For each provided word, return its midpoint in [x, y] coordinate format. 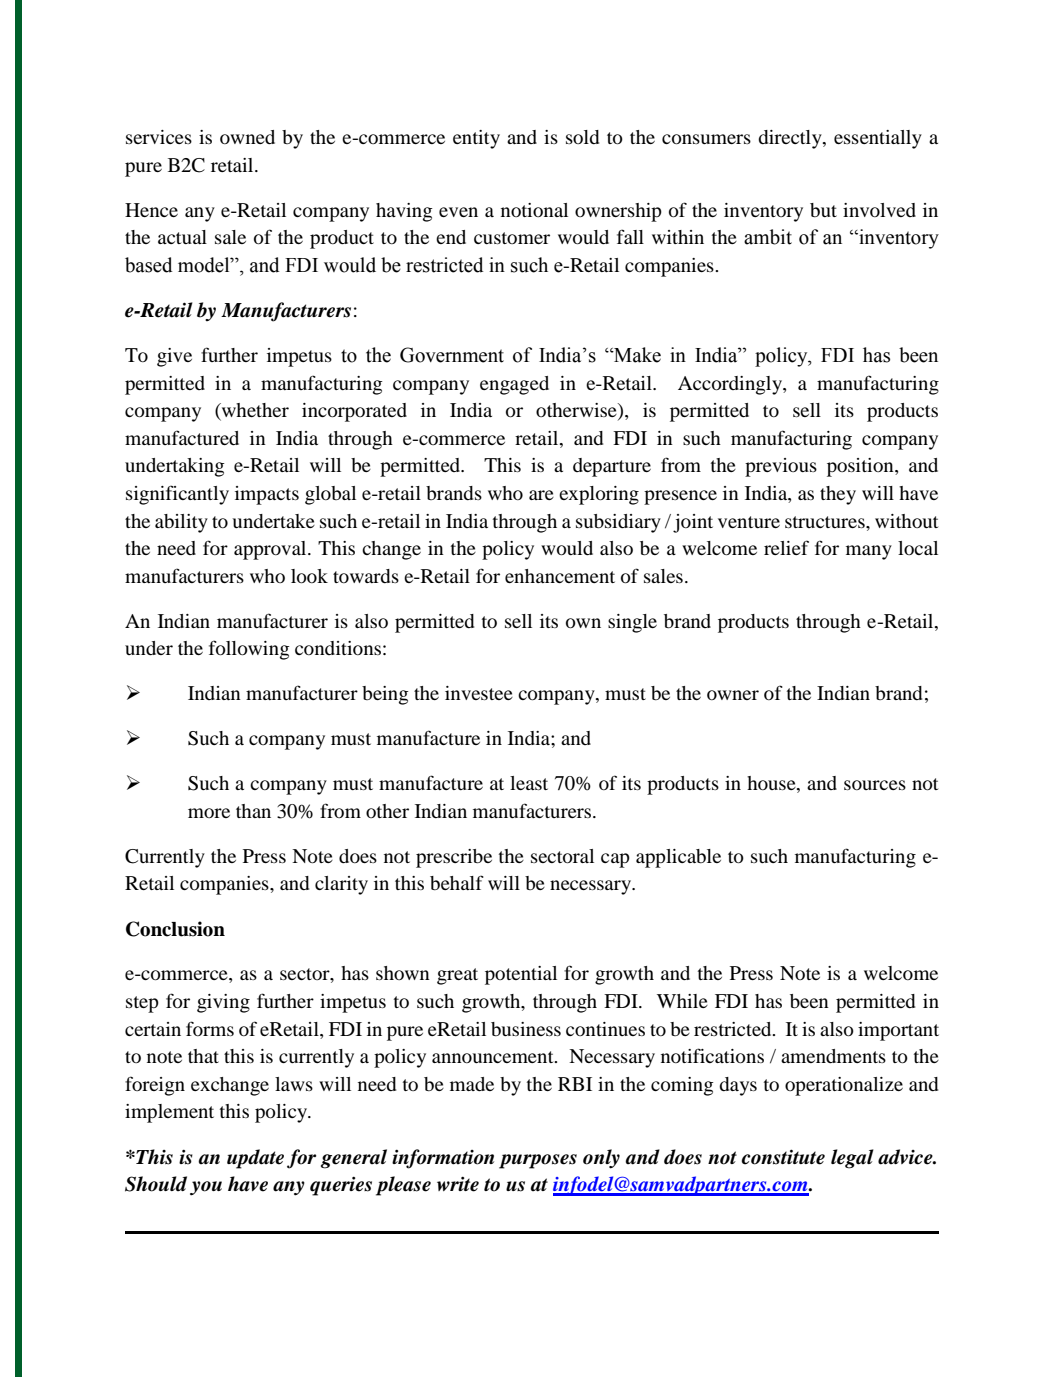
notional [534, 210]
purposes [538, 1161]
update [255, 1159]
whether [254, 411]
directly [791, 139]
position [861, 467]
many [869, 552]
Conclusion [175, 929]
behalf [457, 883]
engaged [514, 385]
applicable [678, 858]
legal [852, 1159]
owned [247, 137]
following [249, 650]
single [632, 623]
